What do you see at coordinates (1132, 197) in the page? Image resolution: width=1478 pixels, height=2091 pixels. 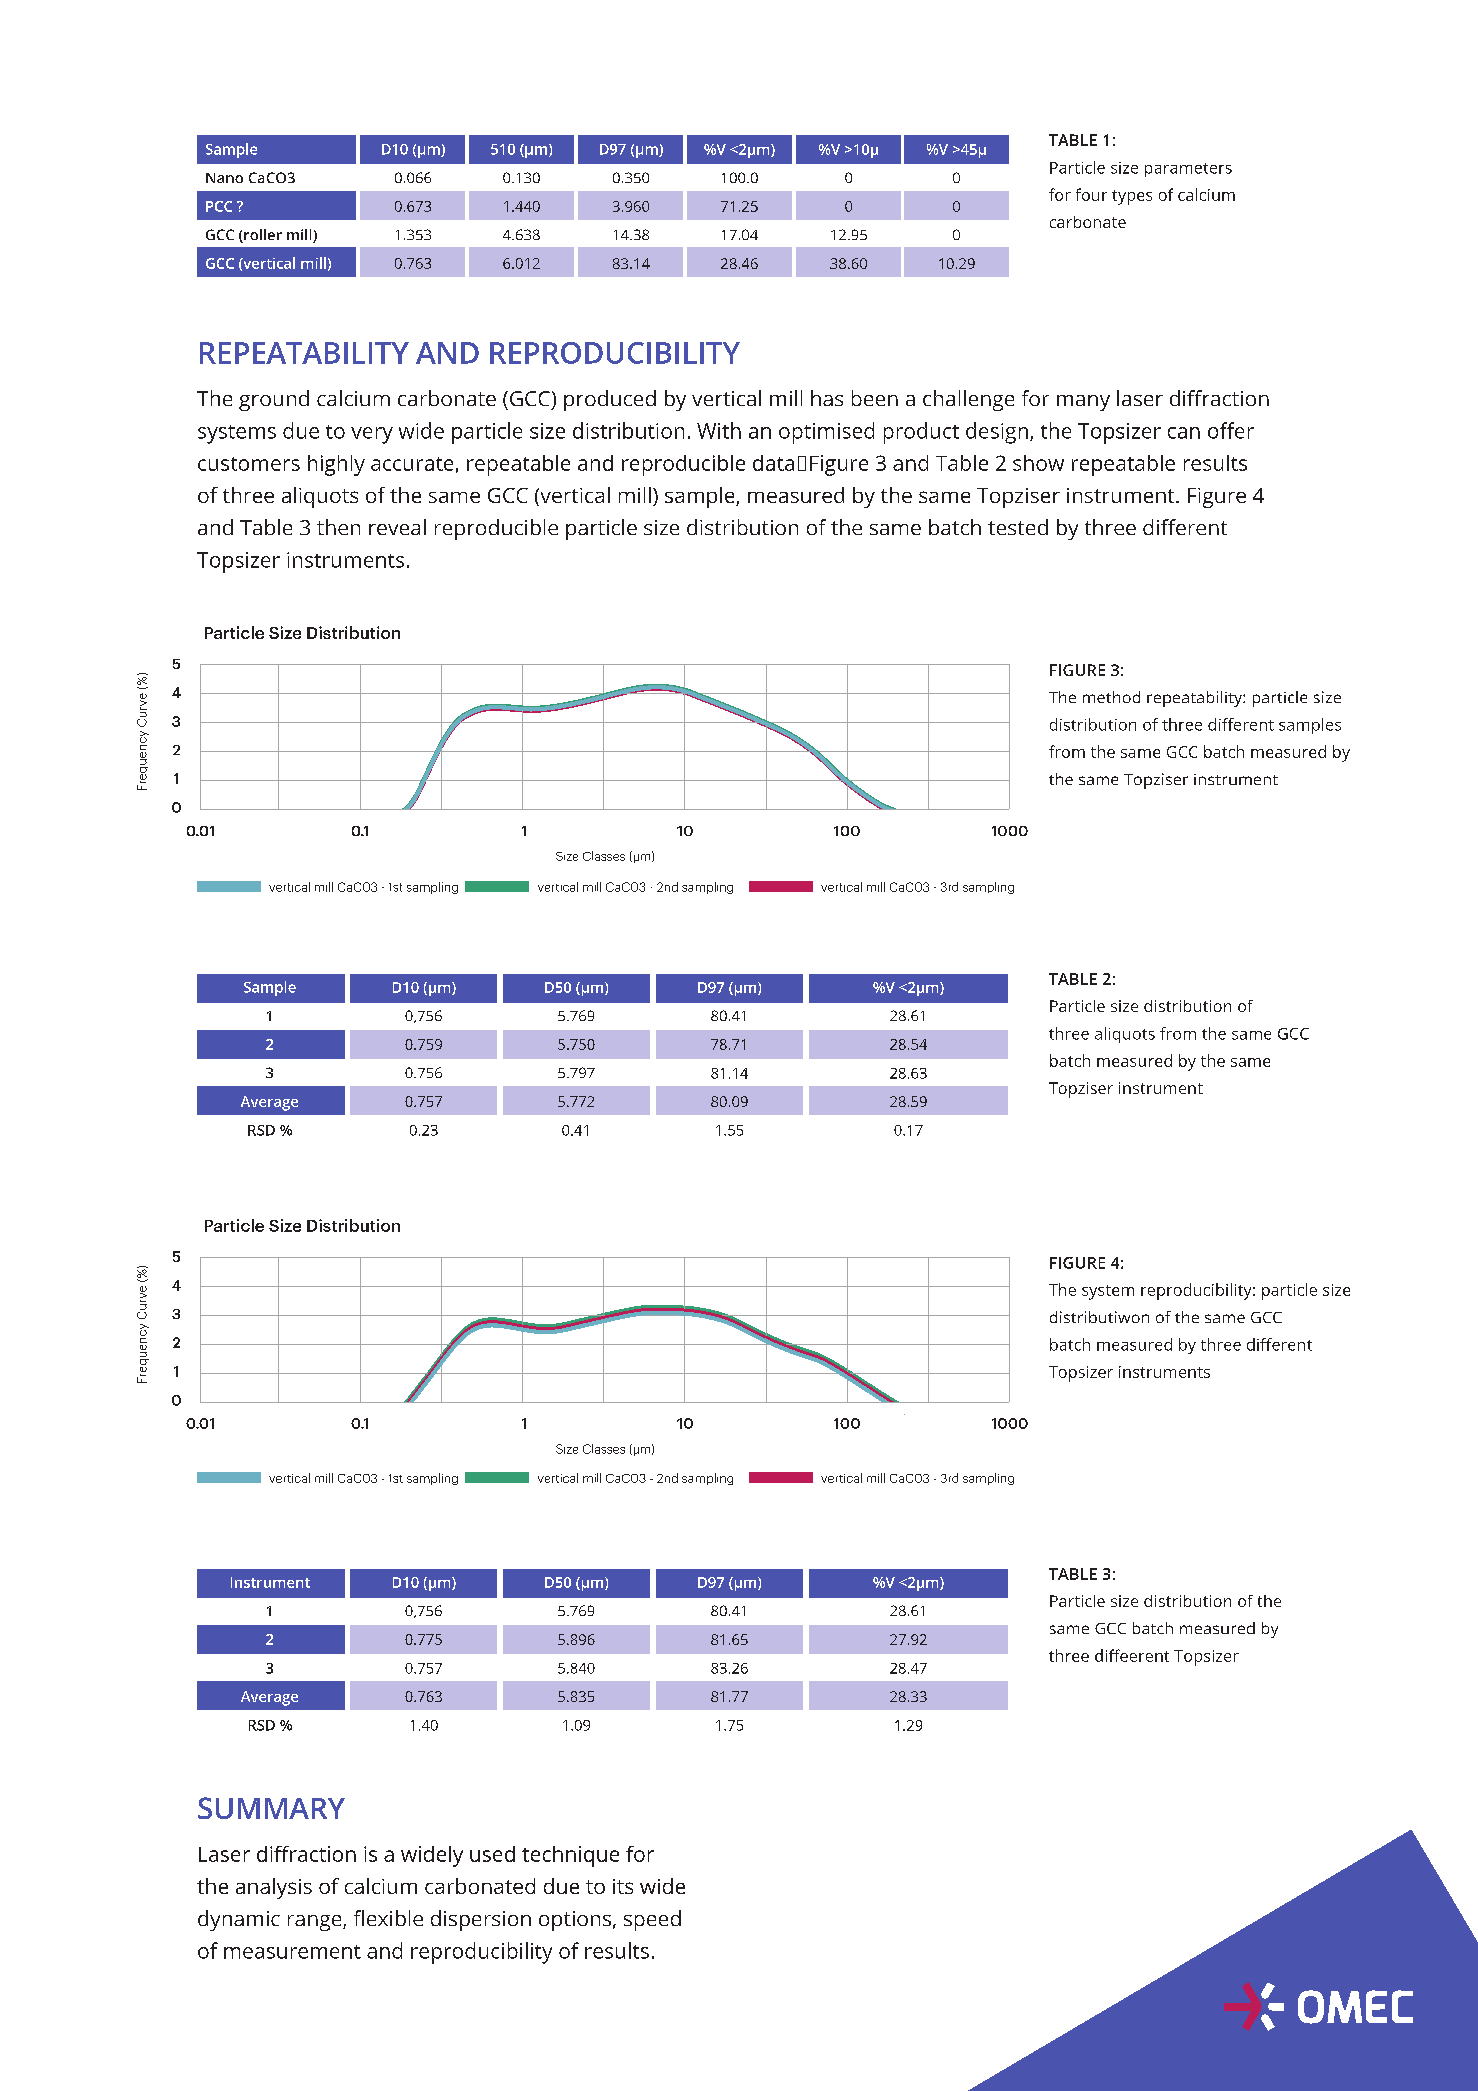 I see `types` at bounding box center [1132, 197].
